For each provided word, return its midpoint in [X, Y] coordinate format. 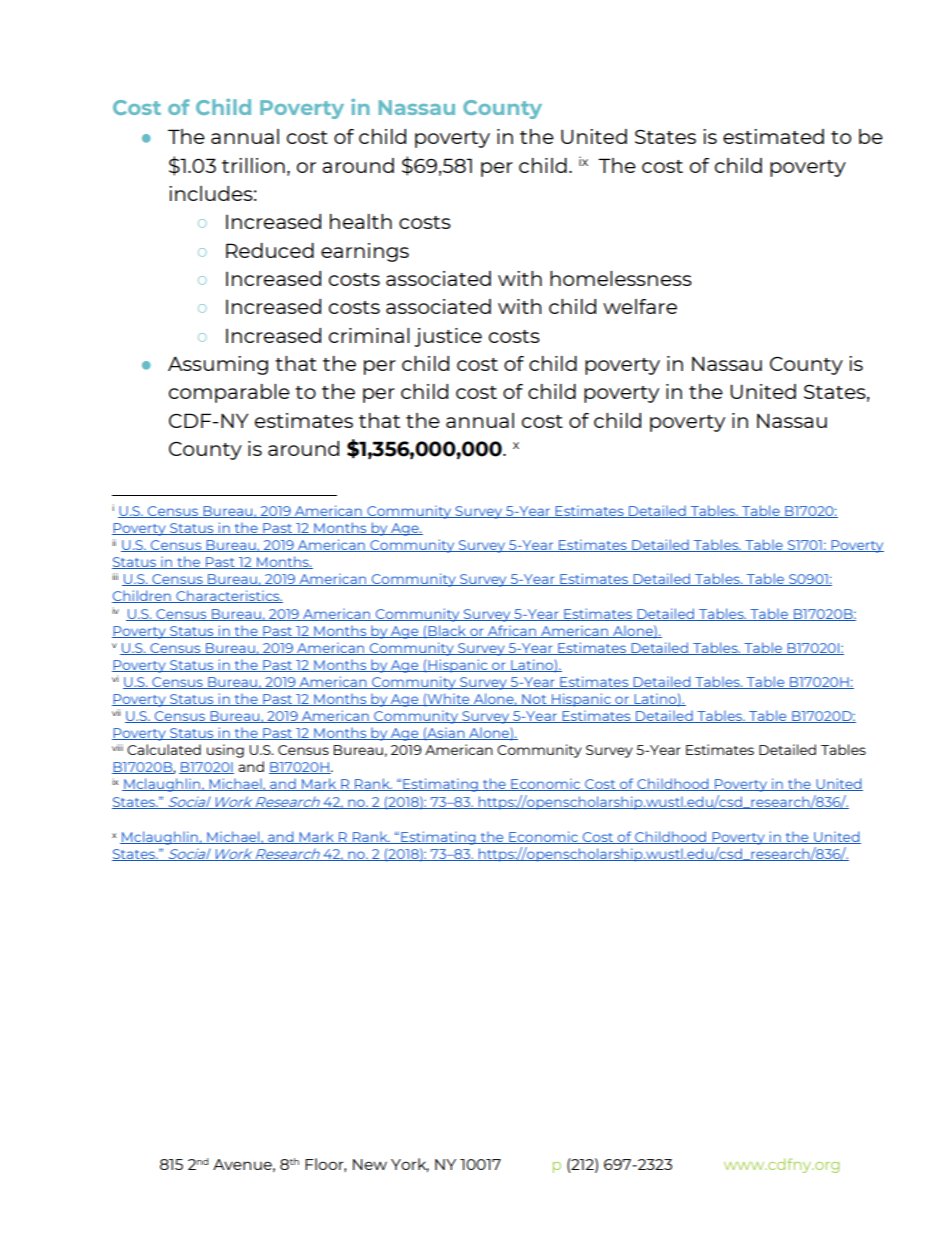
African [511, 631]
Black [447, 631]
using [225, 751]
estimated [773, 136]
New [370, 1164]
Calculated [164, 749]
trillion [253, 165]
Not [534, 700]
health [361, 221]
